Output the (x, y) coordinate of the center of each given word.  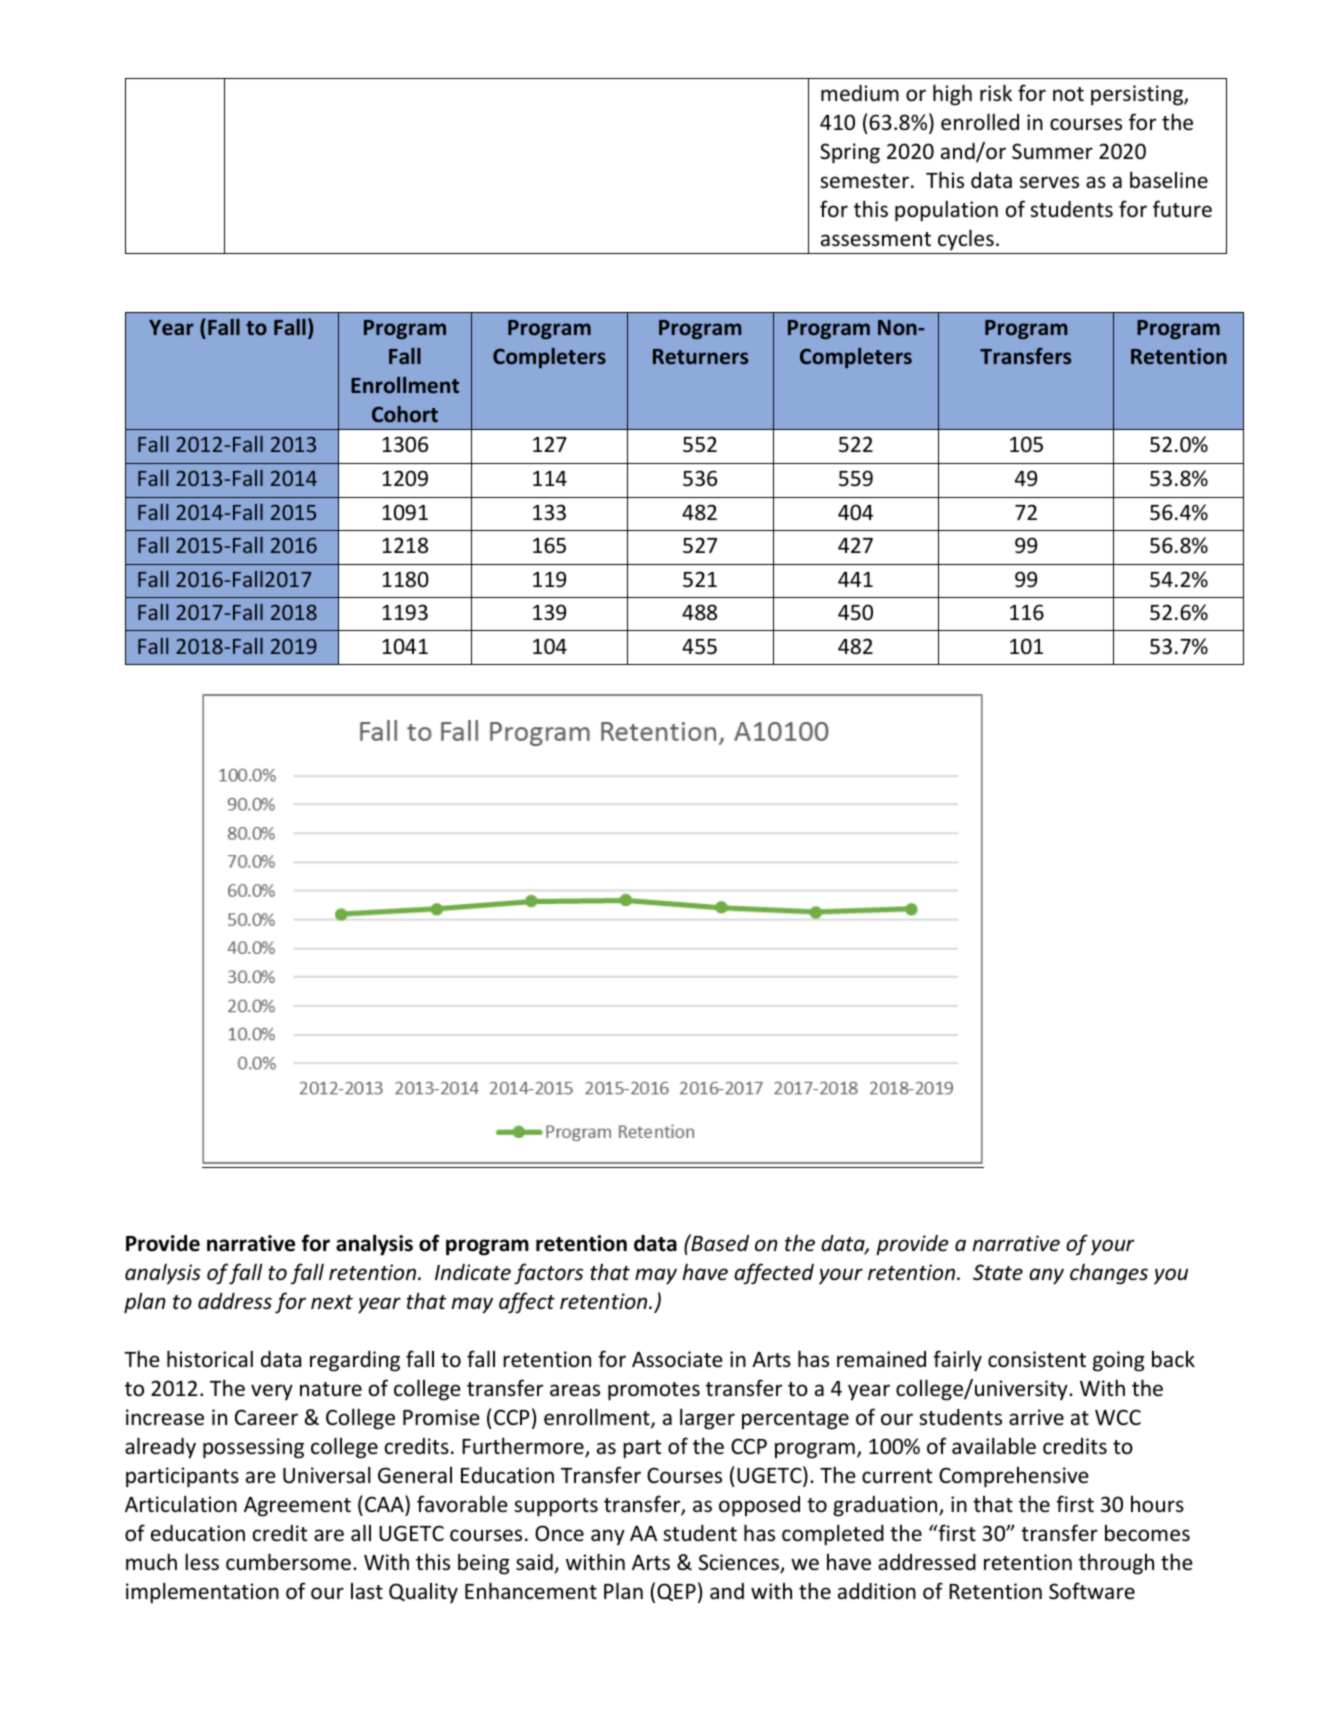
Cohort (405, 414)
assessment (876, 239)
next (332, 1302)
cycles (966, 239)
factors (548, 1274)
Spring (850, 153)
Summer (1052, 151)
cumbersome (288, 1562)
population (946, 211)
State (998, 1272)
